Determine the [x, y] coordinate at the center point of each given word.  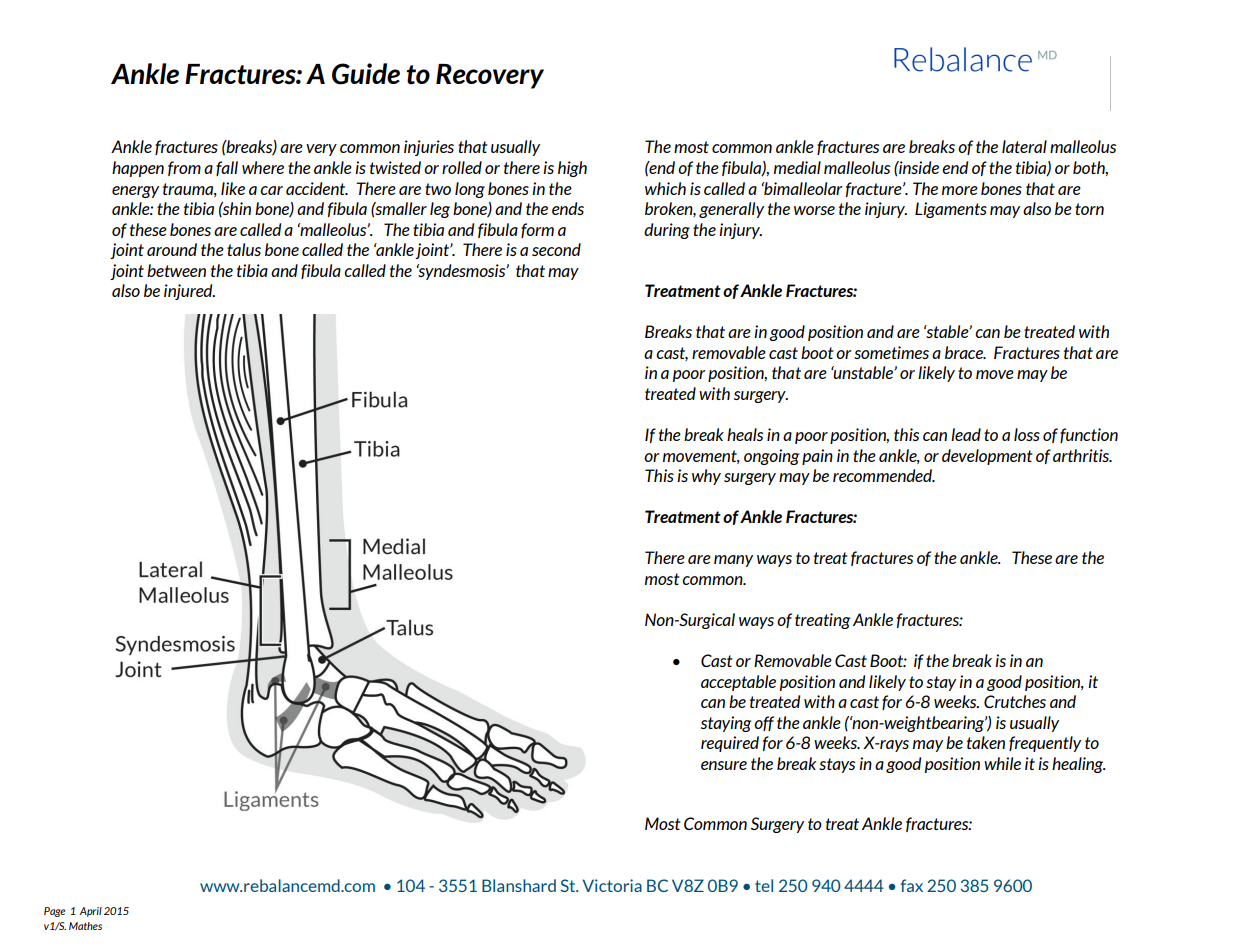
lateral [1024, 146]
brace [965, 352]
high [572, 169]
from [184, 168]
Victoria [612, 885]
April [90, 912]
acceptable [738, 683]
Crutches [1015, 701]
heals [745, 434]
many [733, 561]
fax [912, 885]
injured [189, 292]
